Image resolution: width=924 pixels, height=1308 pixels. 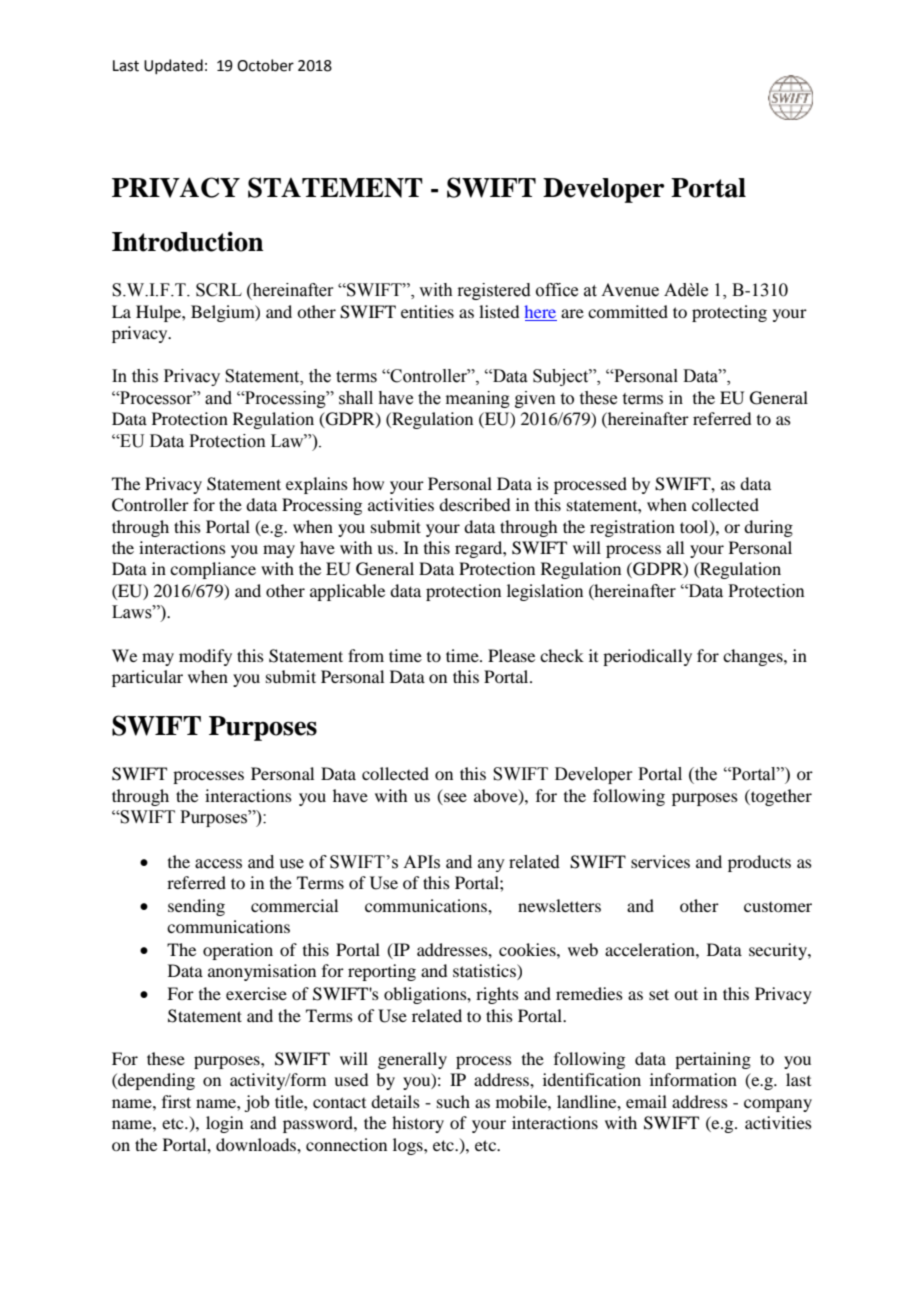 What do you see at coordinates (494, 291) in the screenshot?
I see `registered` at bounding box center [494, 291].
